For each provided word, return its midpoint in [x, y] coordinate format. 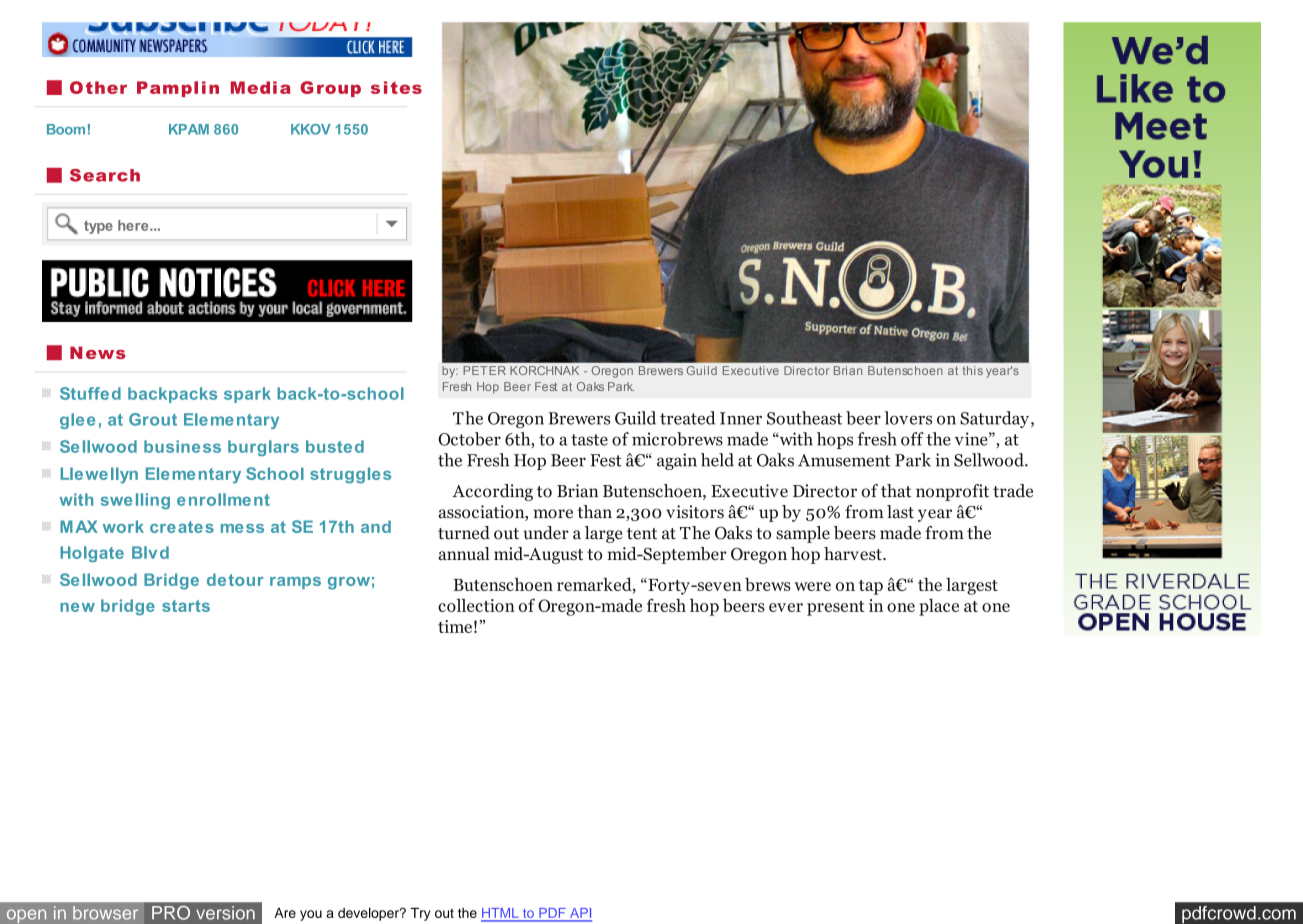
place [939, 607]
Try [420, 914]
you [311, 915]
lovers [908, 418]
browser [105, 913]
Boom [66, 129]
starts [186, 606]
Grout [153, 419]
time [455, 626]
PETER [484, 370]
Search [105, 175]
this [973, 370]
